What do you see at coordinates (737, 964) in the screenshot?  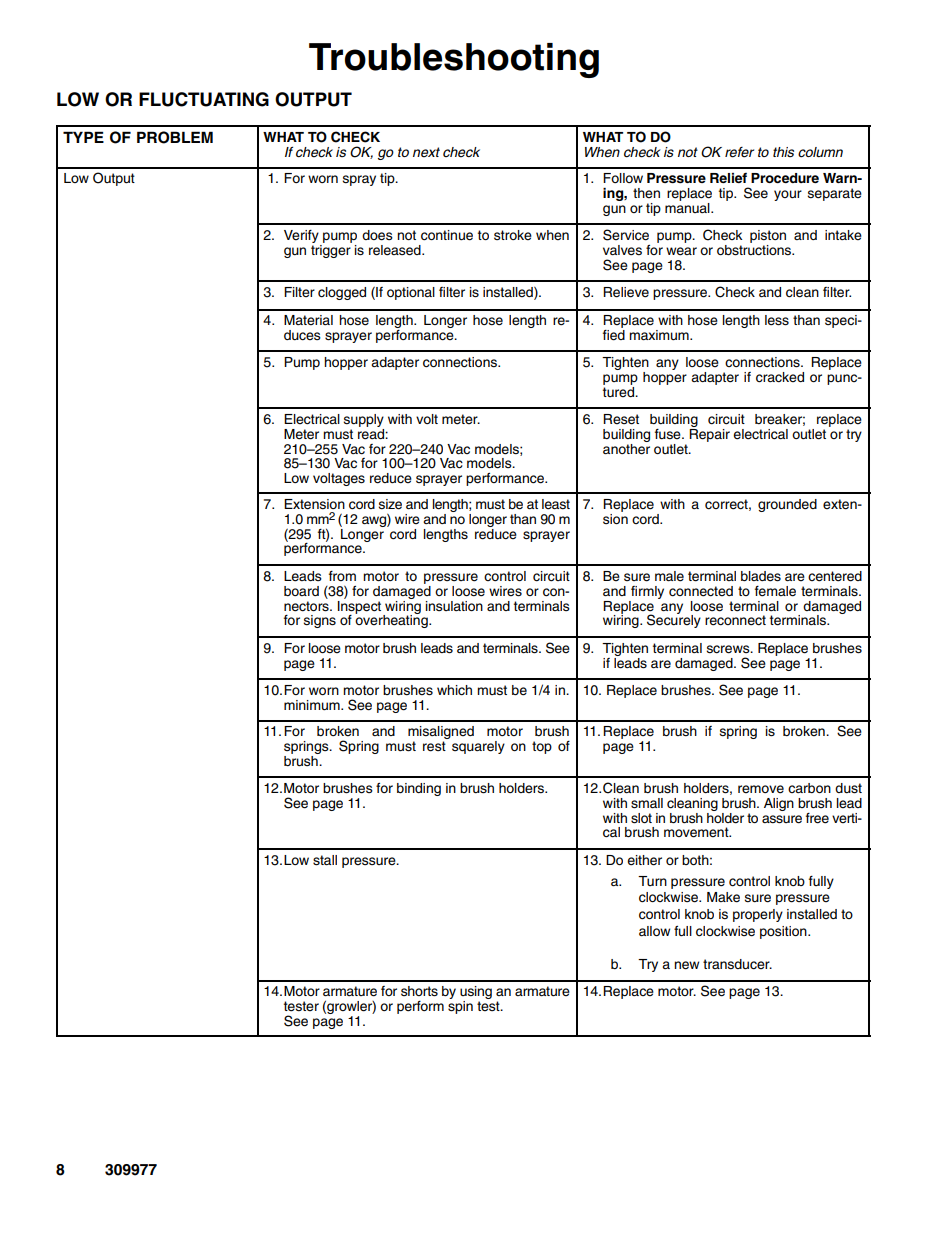 I see `transducer` at bounding box center [737, 964].
